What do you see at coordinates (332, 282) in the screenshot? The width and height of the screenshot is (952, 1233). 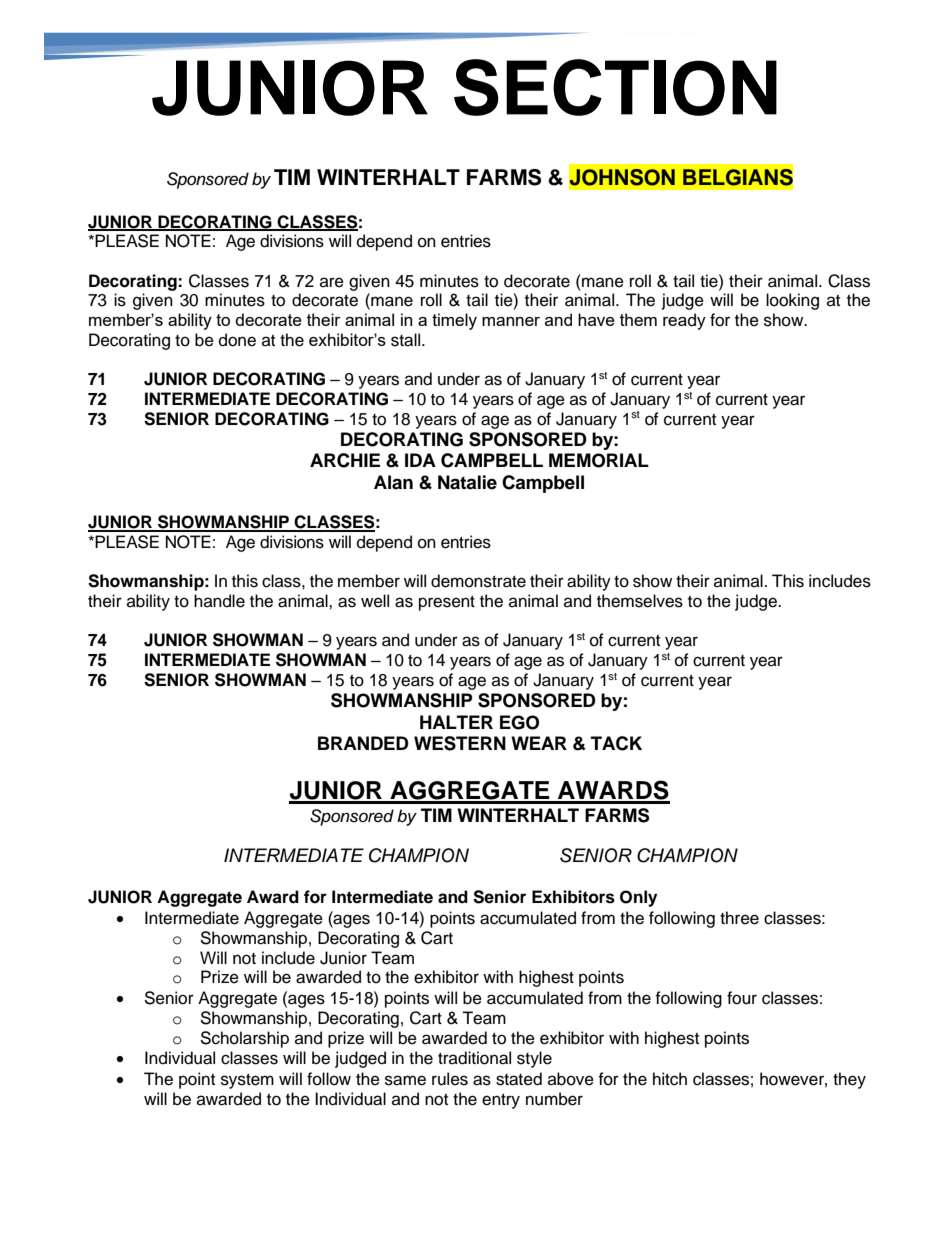 I see `are` at bounding box center [332, 282].
